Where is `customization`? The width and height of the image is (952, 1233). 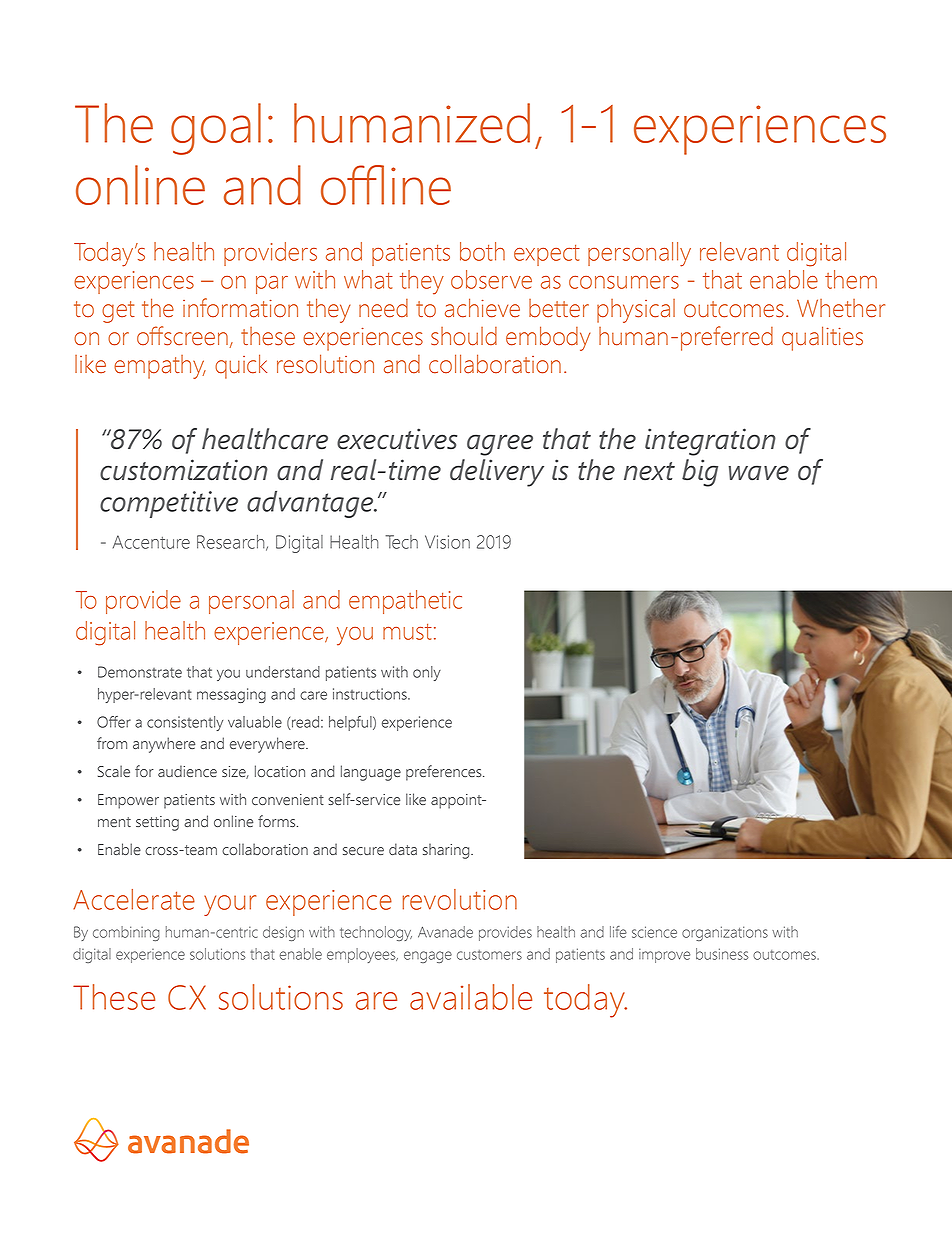 customization is located at coordinates (184, 470).
